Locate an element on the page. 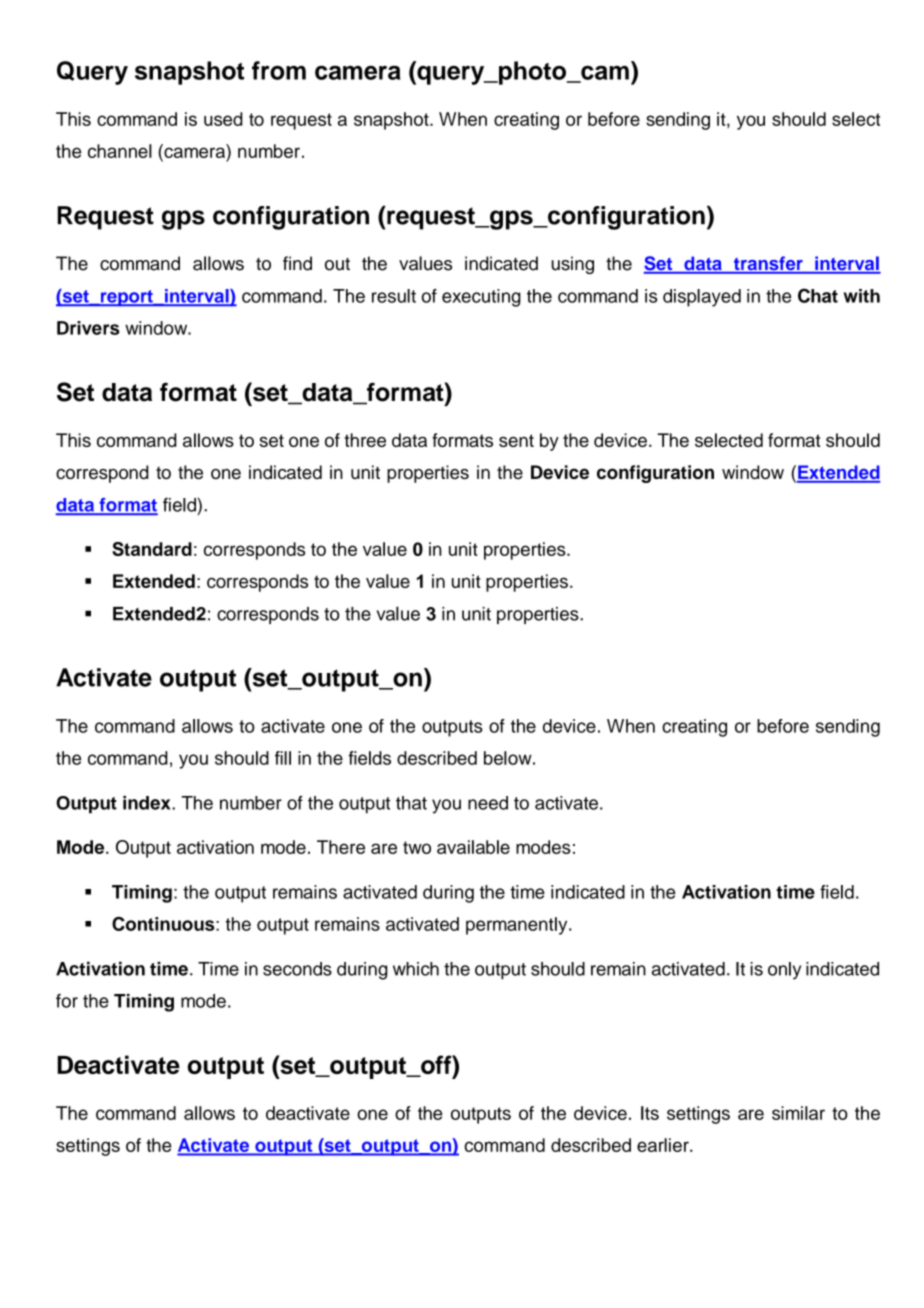  need is located at coordinates (488, 803).
